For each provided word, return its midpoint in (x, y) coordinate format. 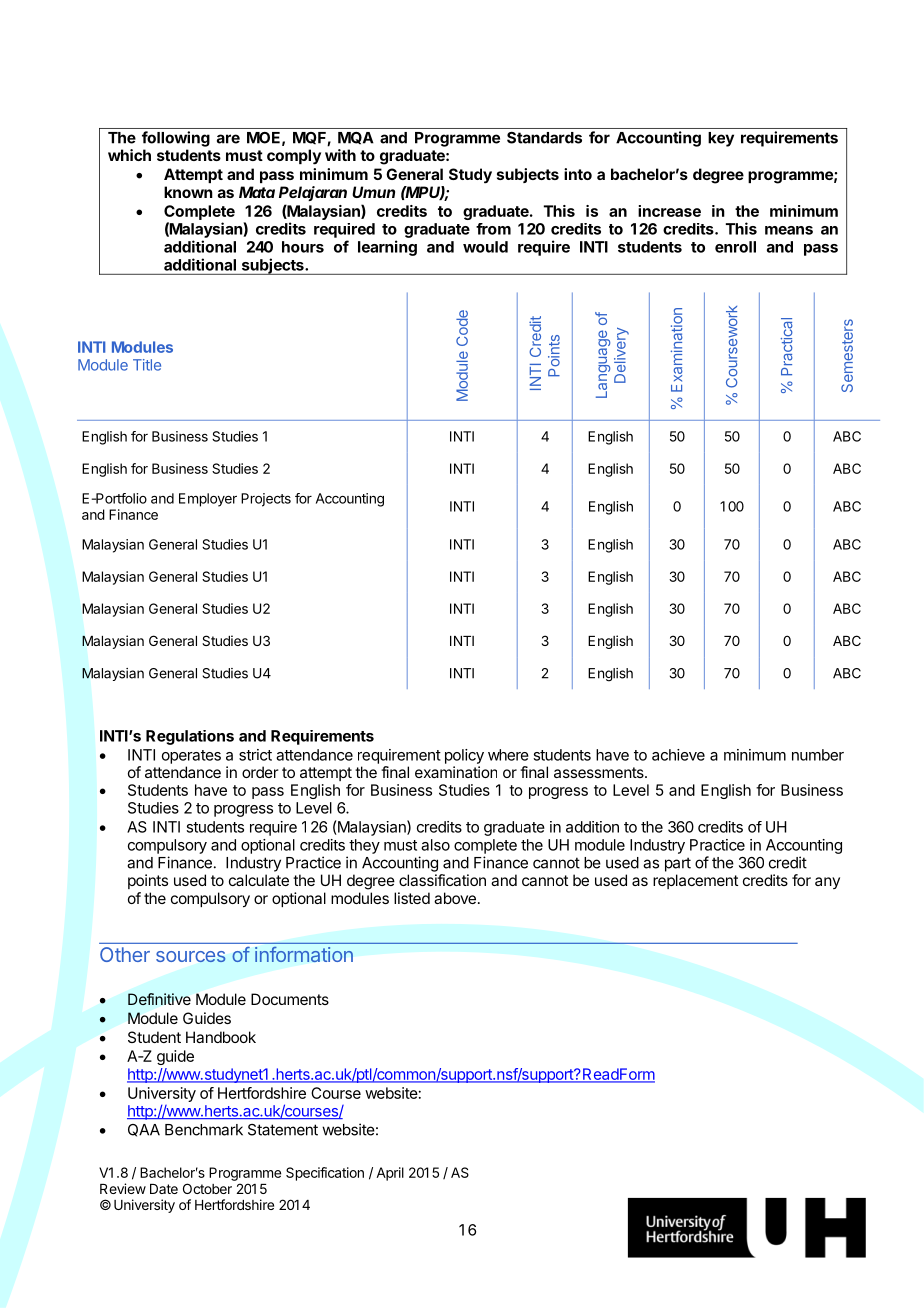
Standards (544, 138)
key (721, 139)
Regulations (190, 737)
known (188, 192)
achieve (678, 755)
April (390, 1174)
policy (464, 756)
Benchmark (204, 1130)
